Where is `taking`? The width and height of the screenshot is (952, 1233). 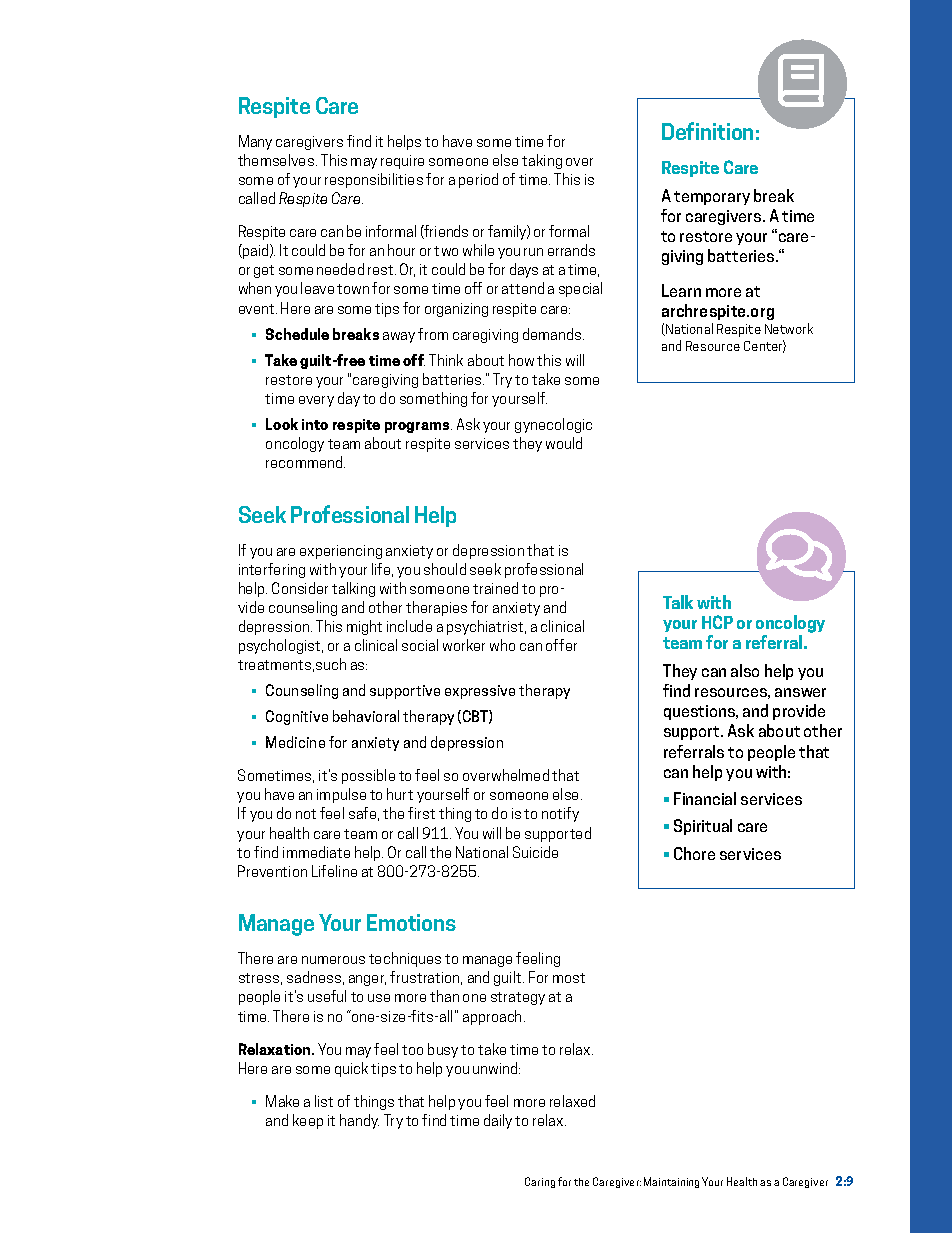
taking is located at coordinates (542, 161).
